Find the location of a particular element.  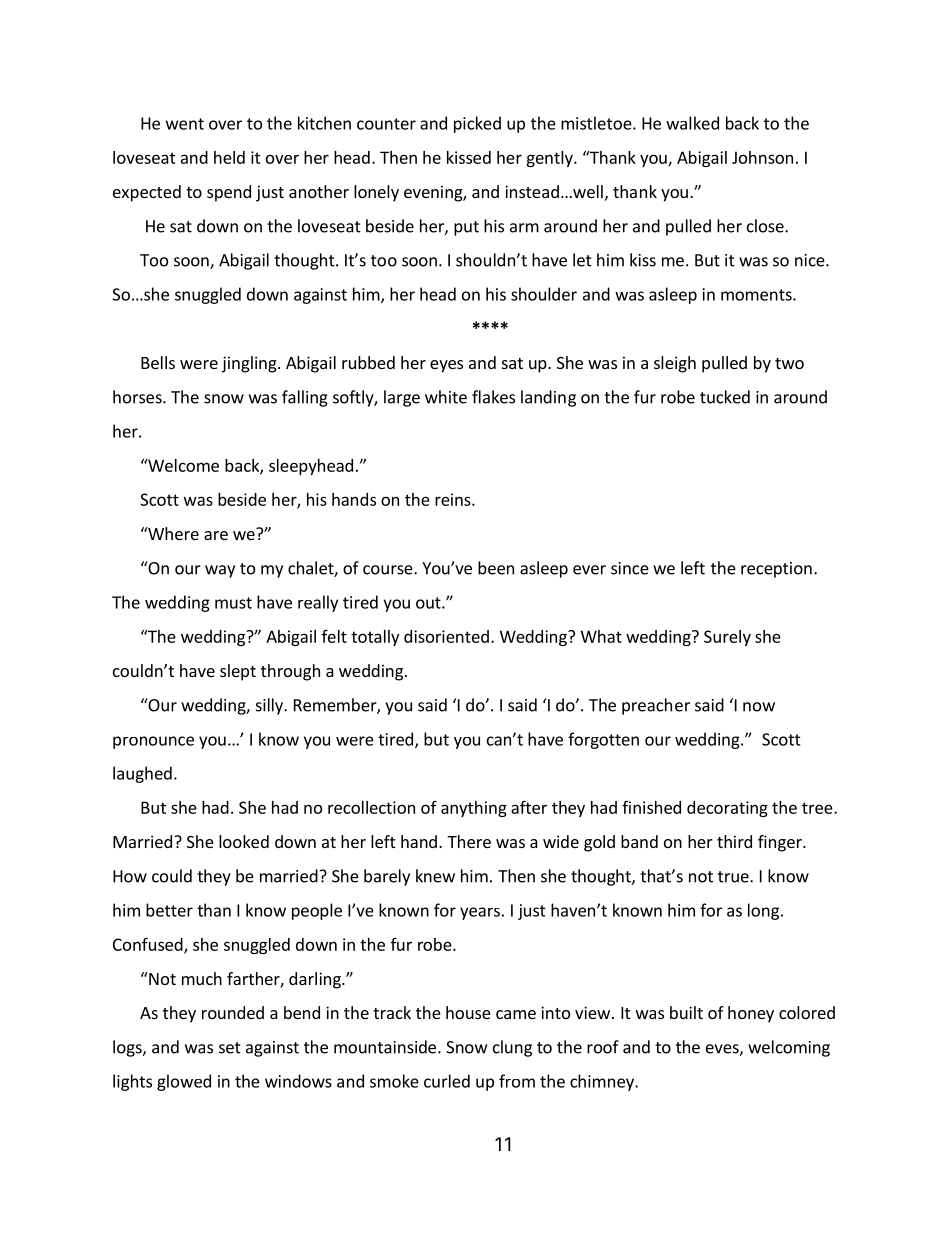

been is located at coordinates (496, 568).
